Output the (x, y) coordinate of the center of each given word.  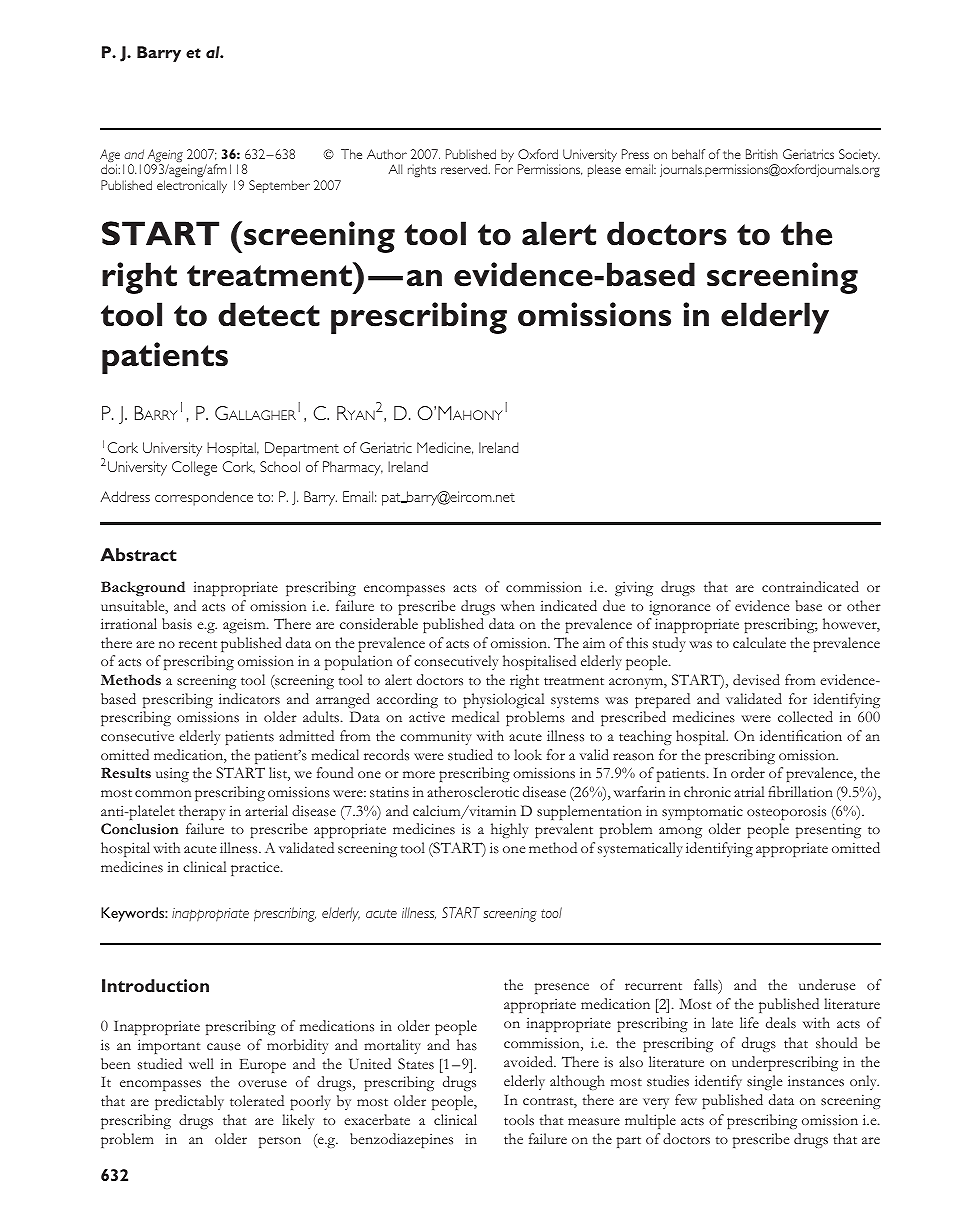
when (518, 605)
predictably (189, 1102)
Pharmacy (353, 468)
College (194, 468)
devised (756, 679)
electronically (192, 186)
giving (634, 588)
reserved (465, 169)
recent (198, 644)
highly (509, 830)
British (762, 154)
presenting (828, 830)
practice (256, 869)
